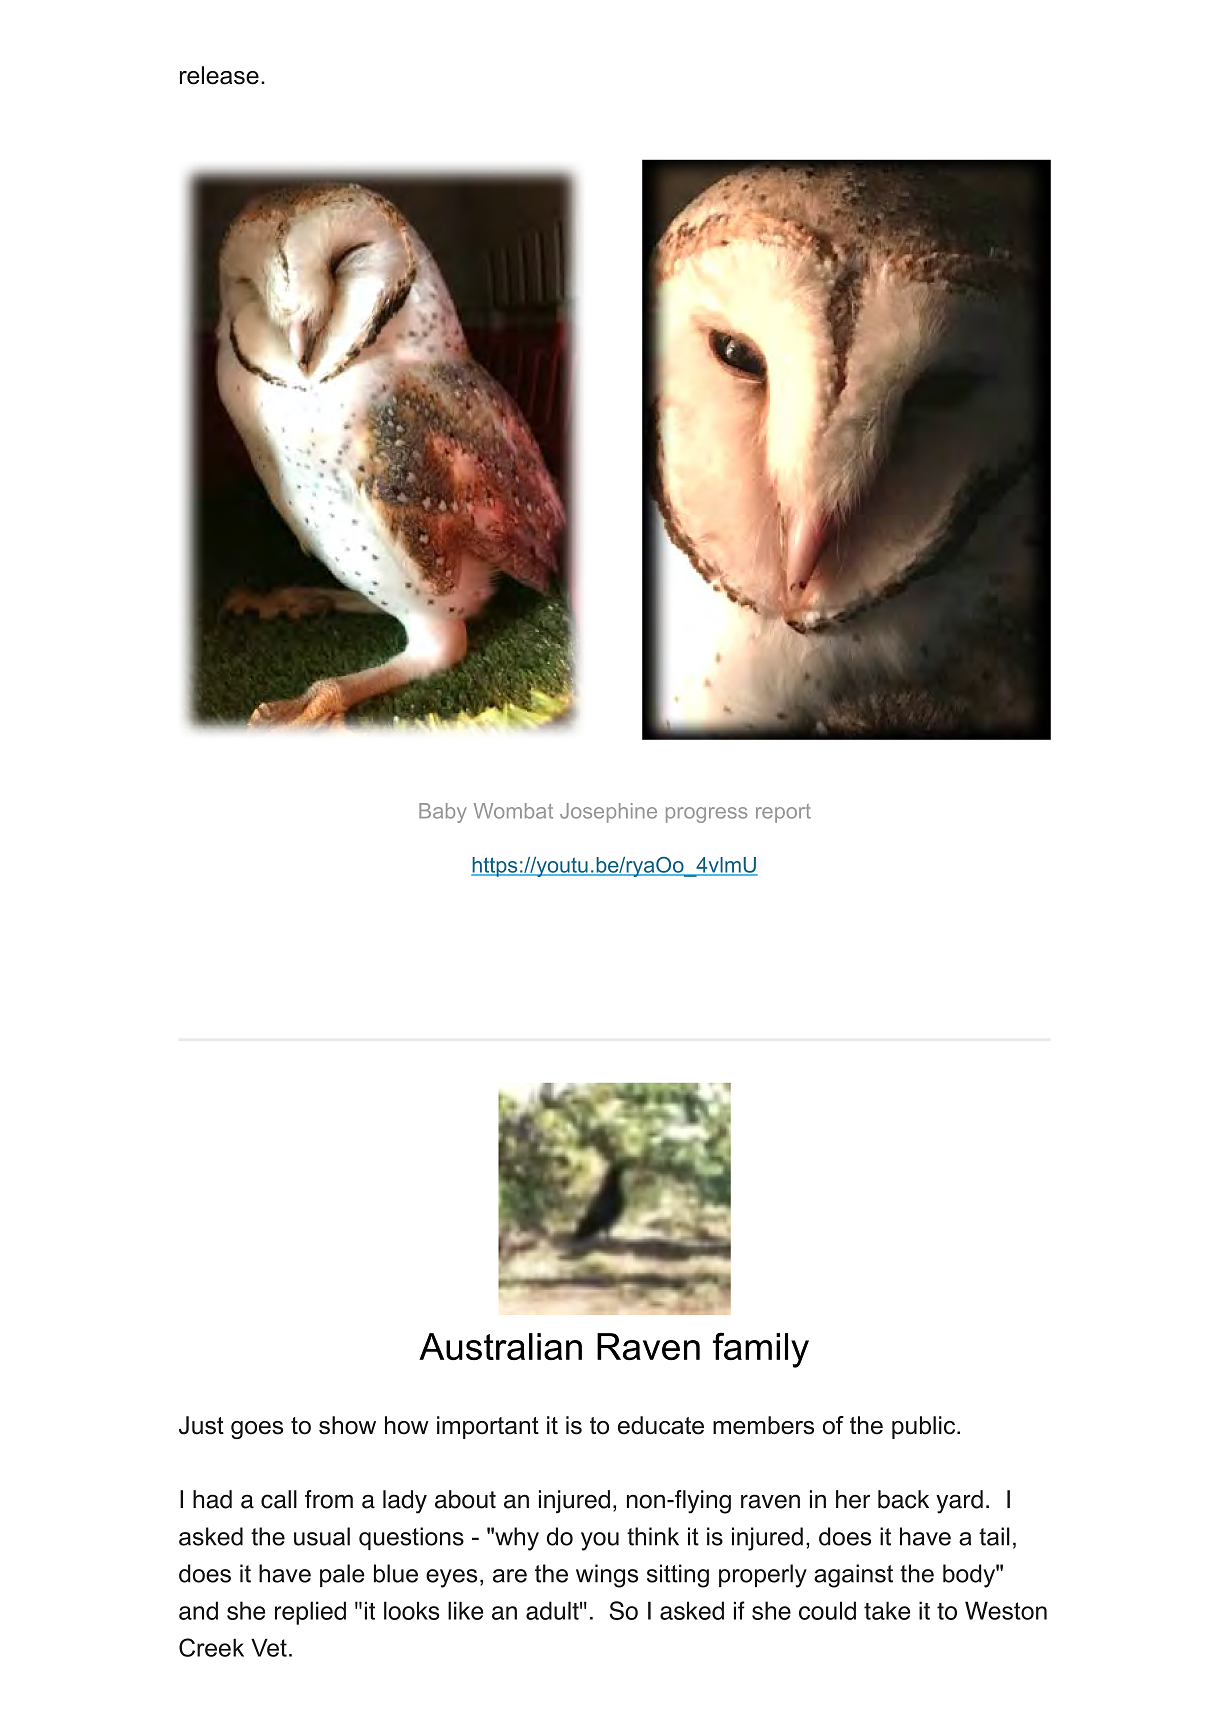 This image has height=1734, width=1227. What do you see at coordinates (219, 75) in the image?
I see `release` at bounding box center [219, 75].
